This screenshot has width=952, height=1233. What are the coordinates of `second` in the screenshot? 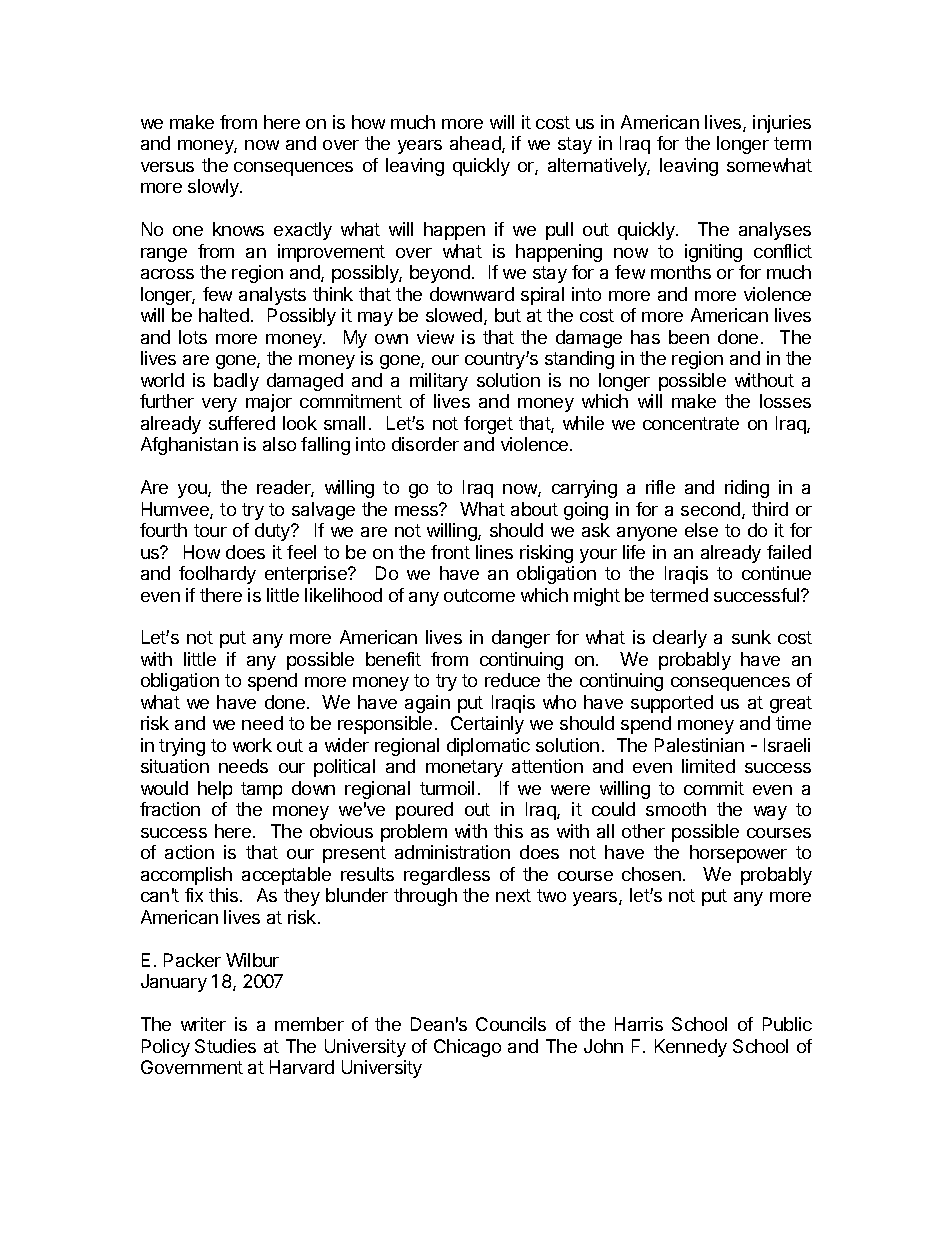 It's located at (712, 510).
